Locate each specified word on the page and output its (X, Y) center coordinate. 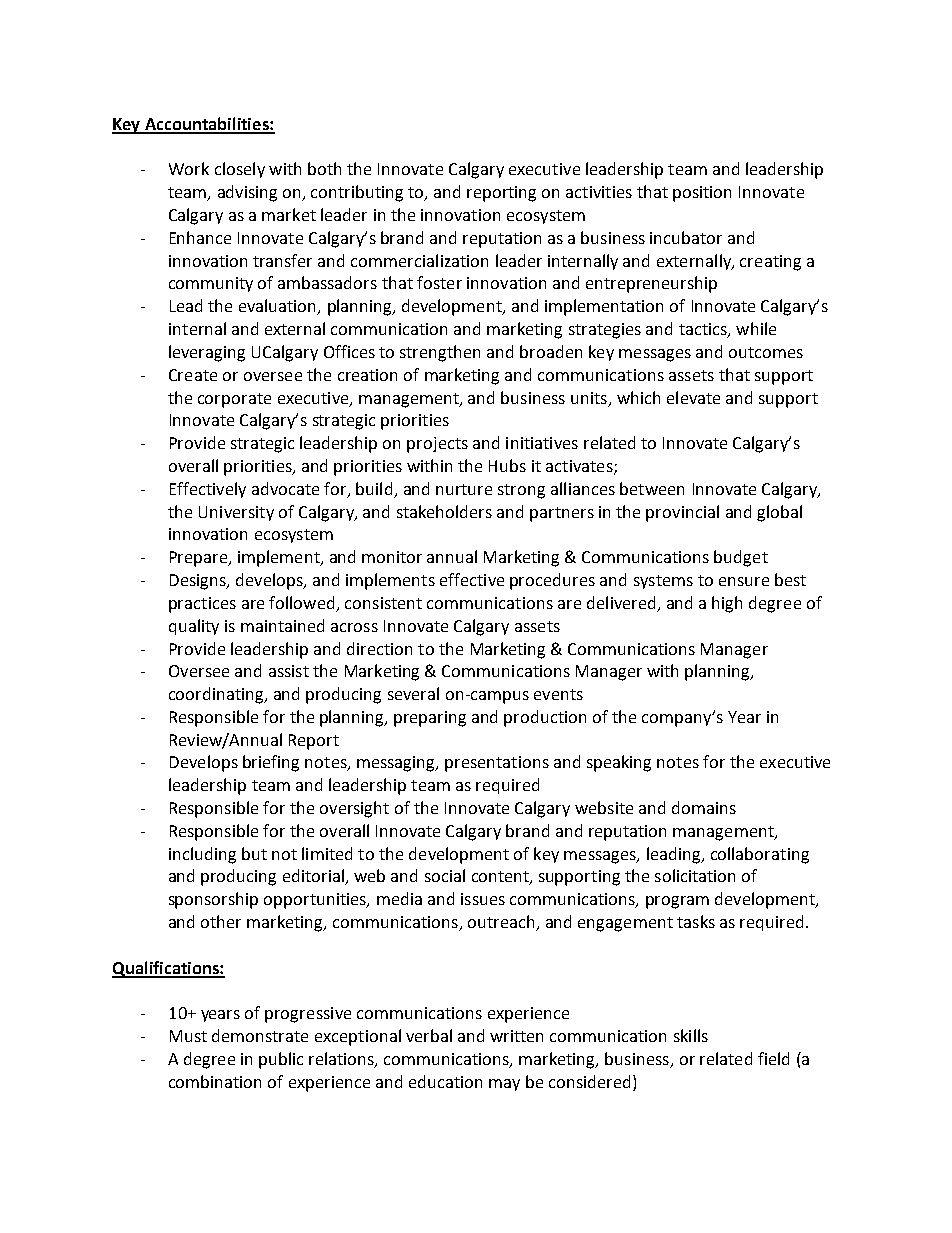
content (501, 878)
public (281, 1060)
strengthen (440, 353)
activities (599, 192)
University (236, 513)
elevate (693, 397)
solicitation (695, 875)
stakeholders (444, 511)
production (545, 718)
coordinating (217, 695)
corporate (234, 400)
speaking (619, 763)
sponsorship (213, 900)
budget (741, 558)
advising (247, 193)
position (702, 194)
